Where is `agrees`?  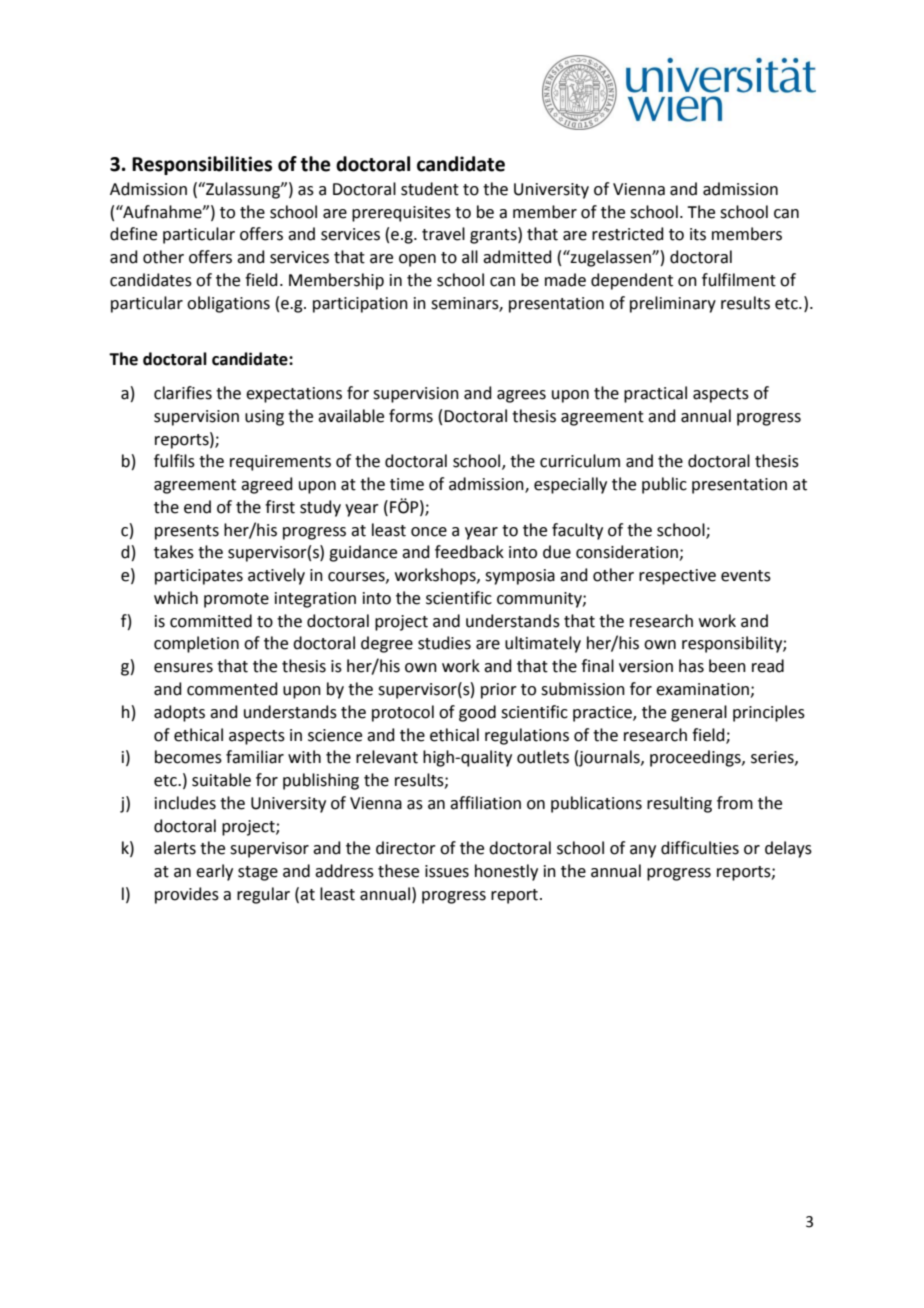
agrees is located at coordinates (521, 396).
